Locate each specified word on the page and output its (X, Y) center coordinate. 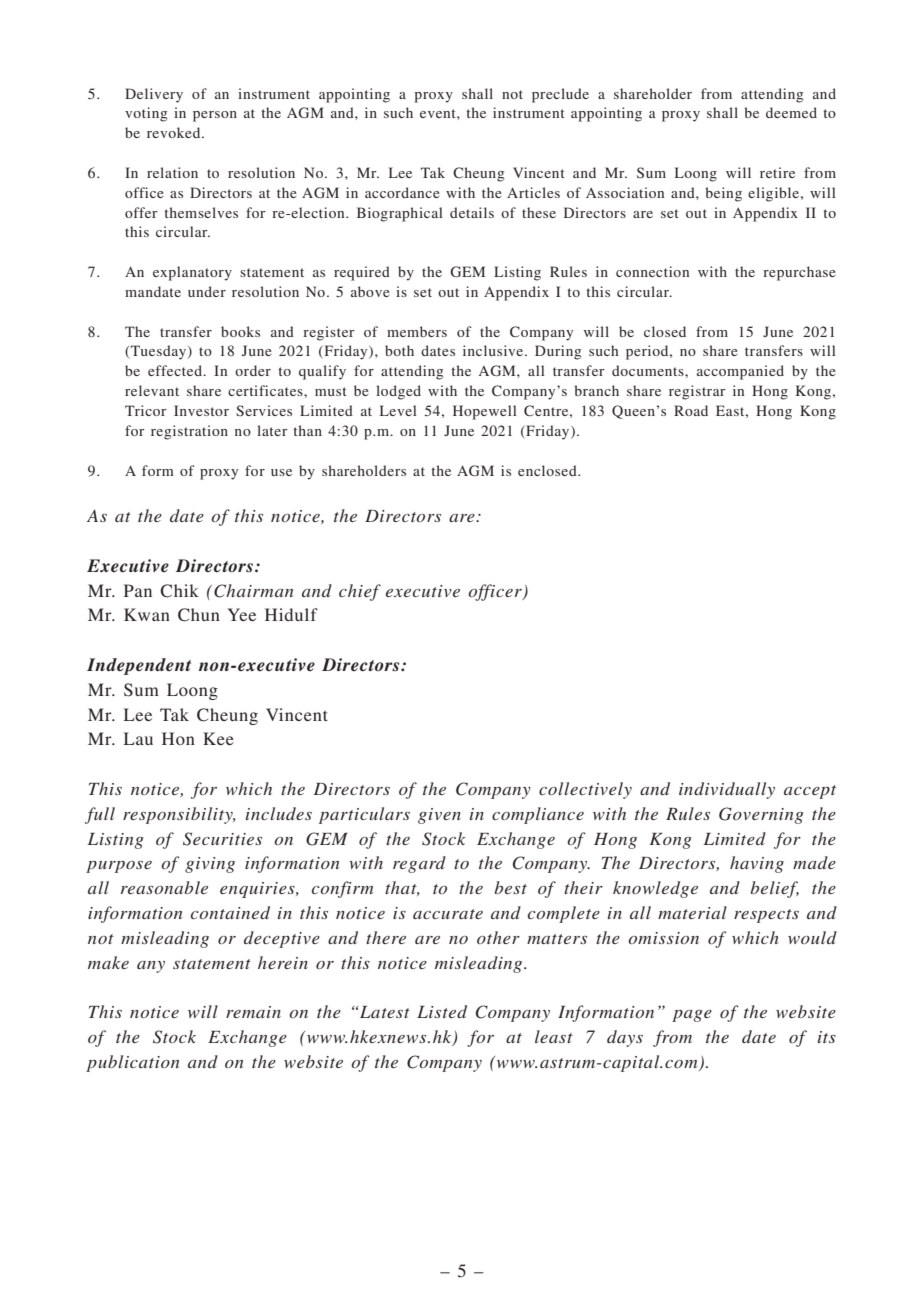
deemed (791, 112)
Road (691, 410)
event (439, 113)
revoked (175, 132)
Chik (179, 591)
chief (360, 592)
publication (132, 1063)
